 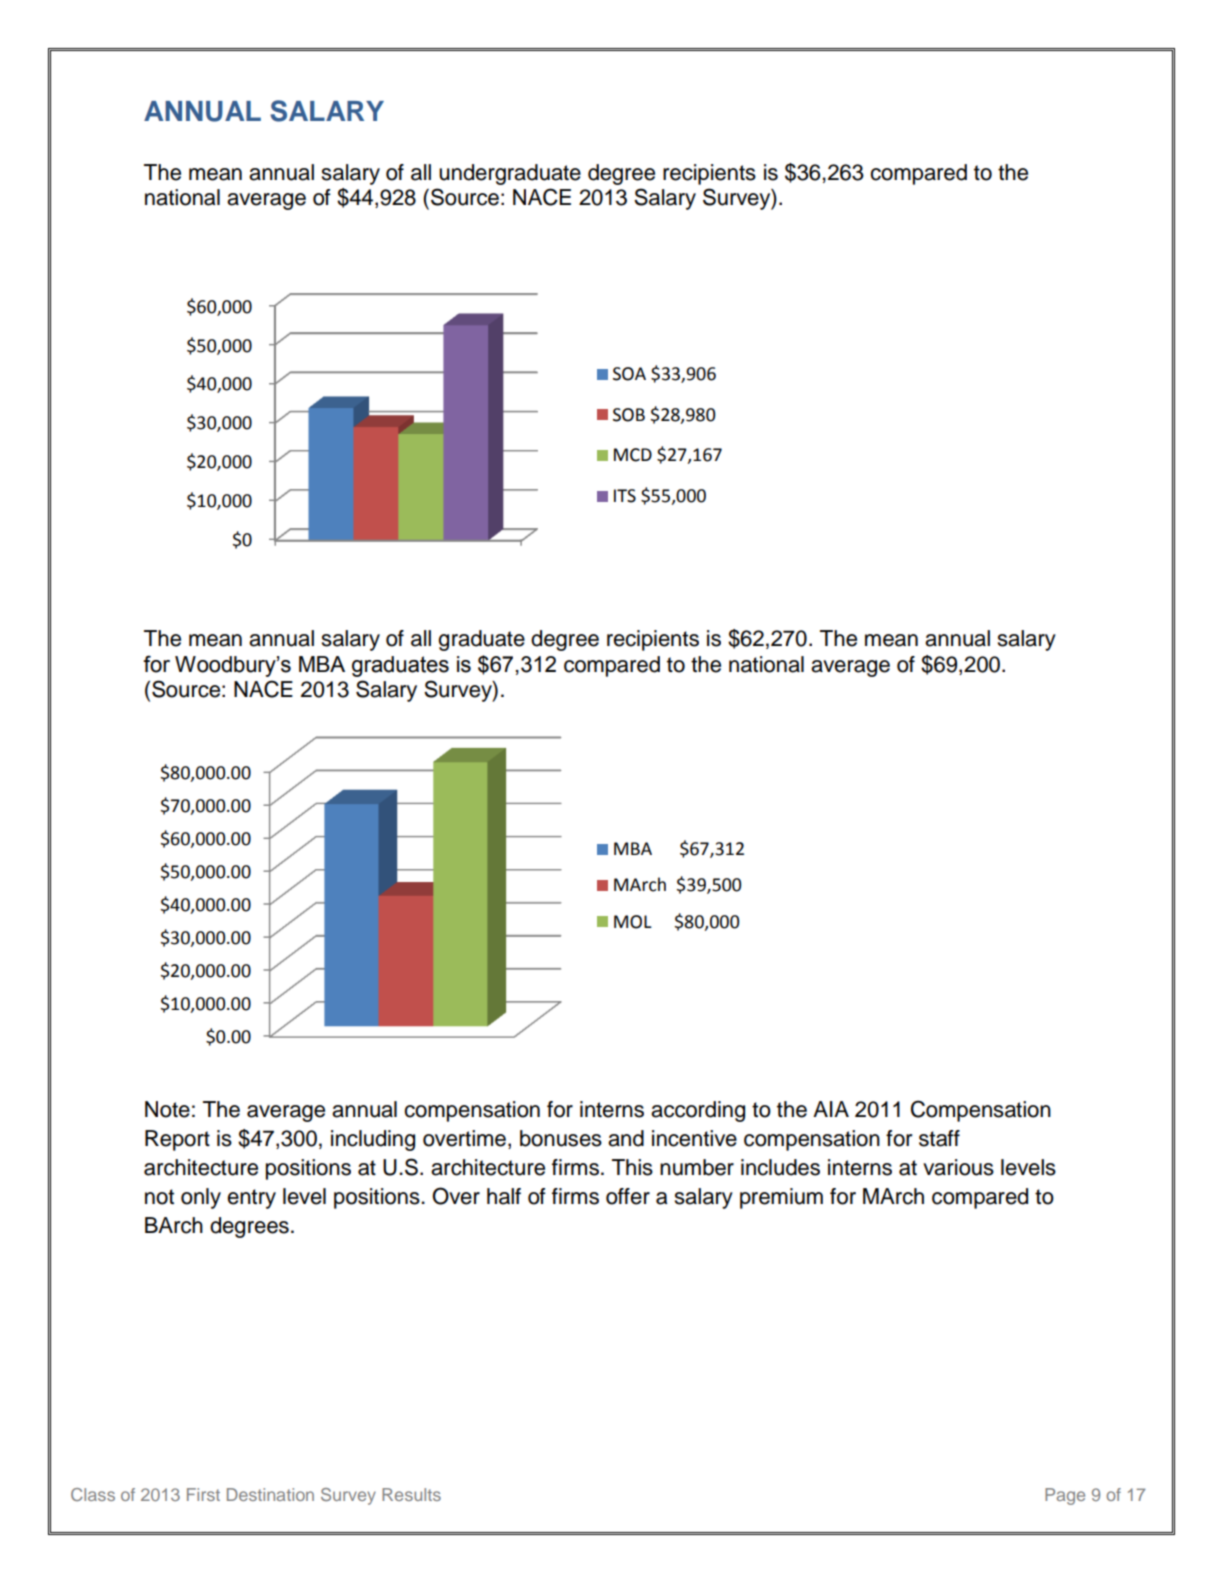 What do you see at coordinates (628, 1196) in the screenshot?
I see `offer` at bounding box center [628, 1196].
